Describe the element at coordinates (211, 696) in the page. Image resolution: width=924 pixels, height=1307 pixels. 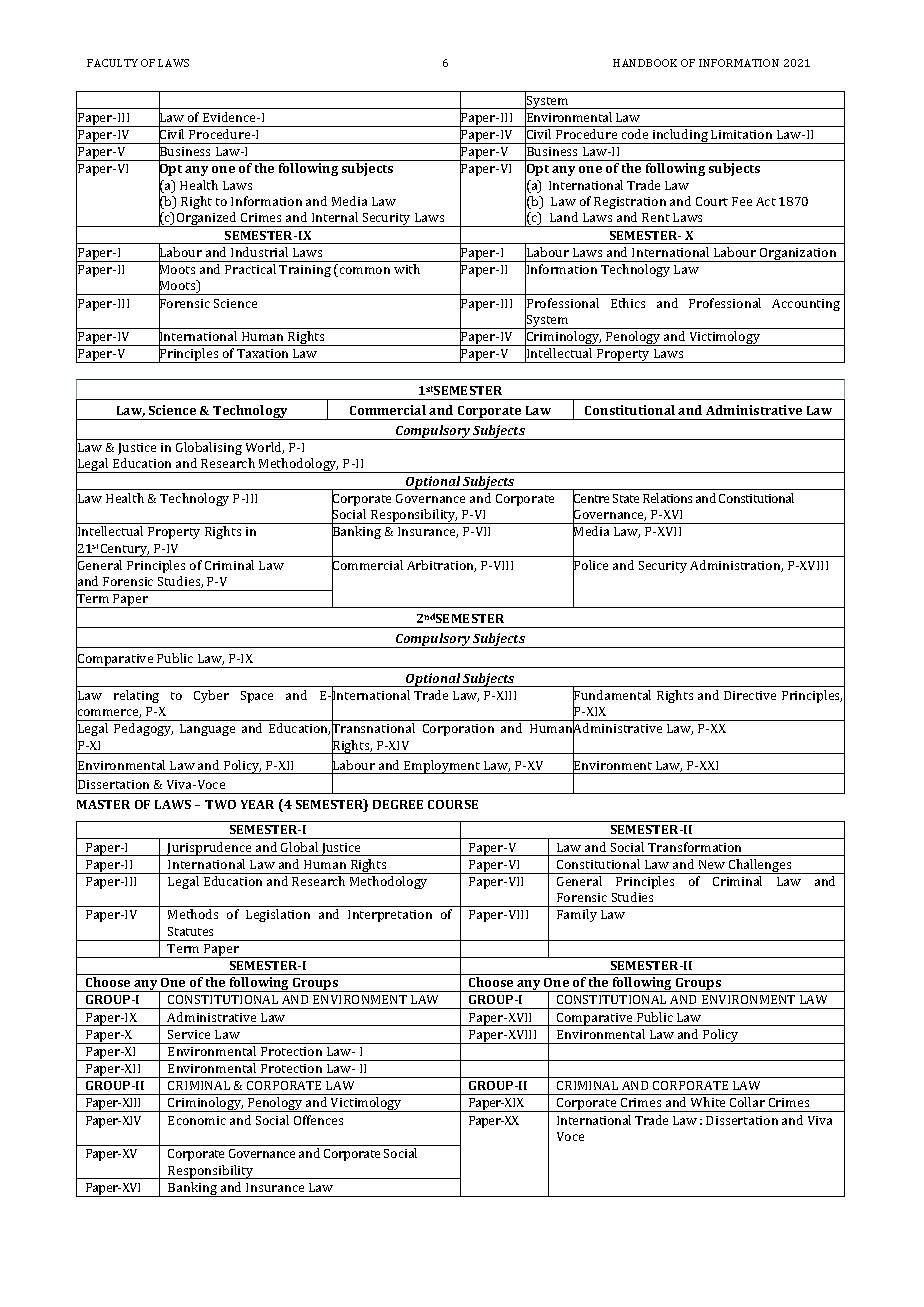
I see `Cyber` at that location.
